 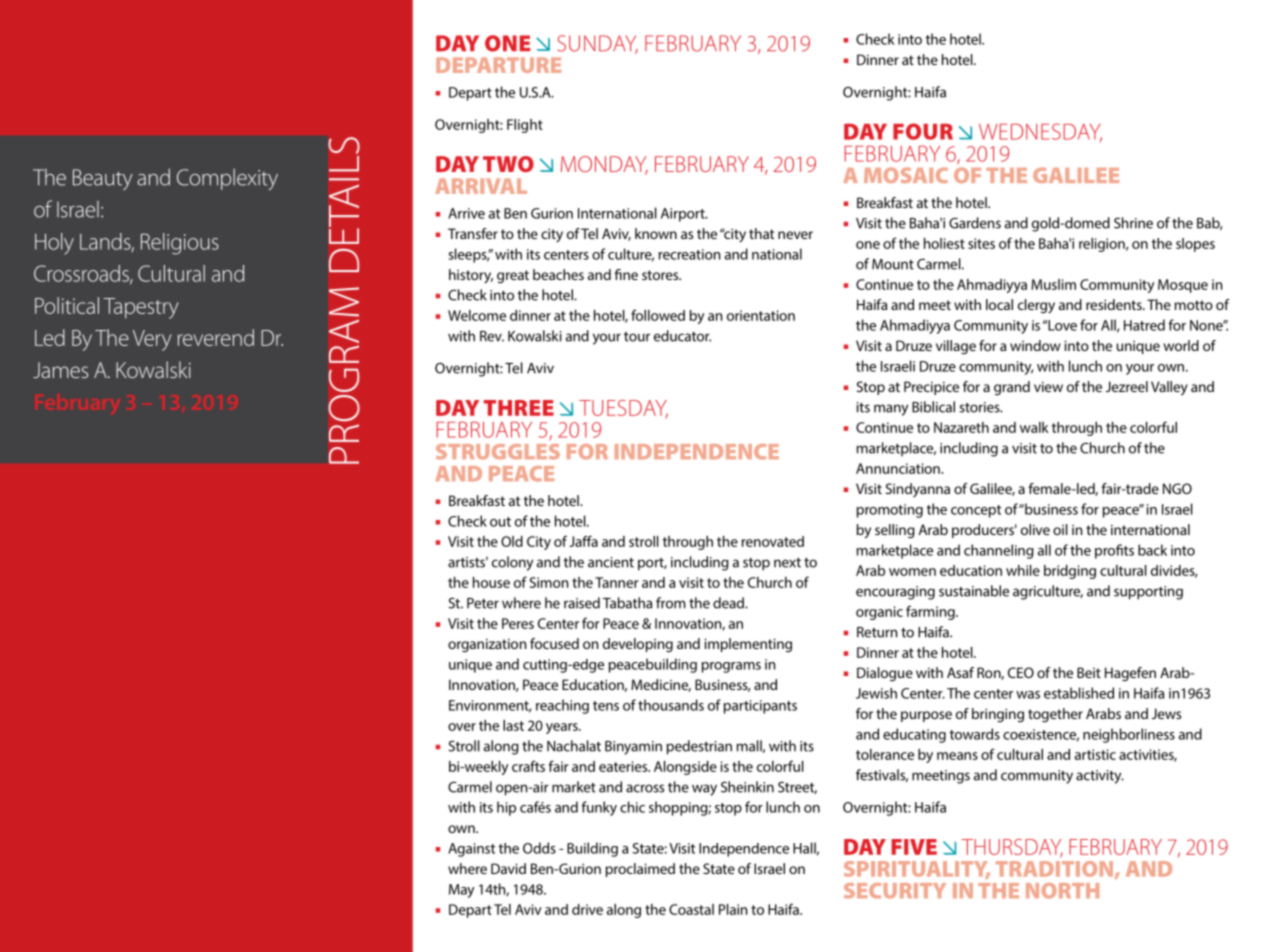 I want to click on Medicine, so click(x=661, y=685).
